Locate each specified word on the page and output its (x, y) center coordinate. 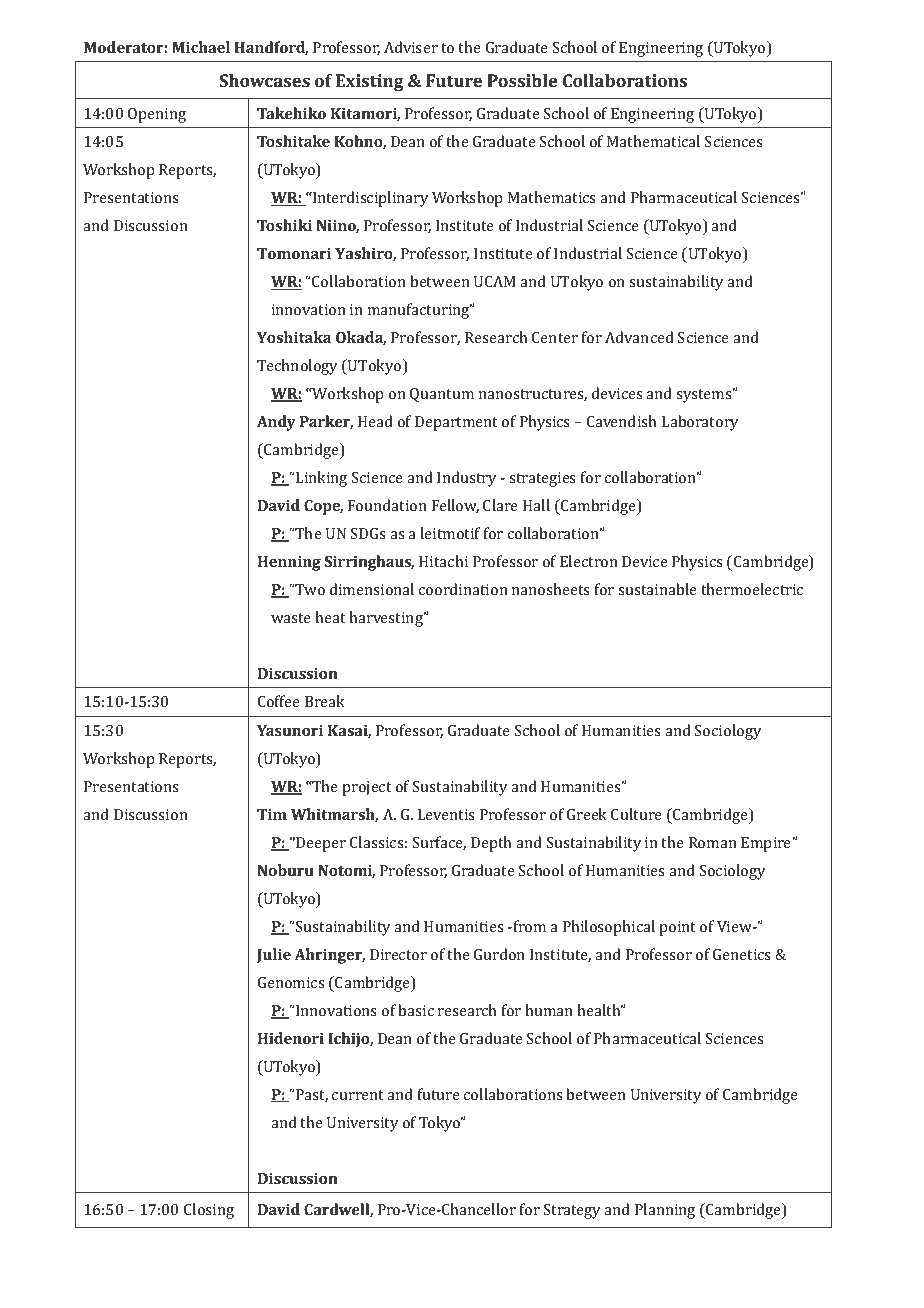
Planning (665, 1211)
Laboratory (700, 423)
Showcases (264, 80)
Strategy (572, 1211)
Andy (276, 423)
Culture (636, 814)
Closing (209, 1211)
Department (456, 423)
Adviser (411, 47)
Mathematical (653, 141)
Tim (272, 814)
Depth (491, 844)
